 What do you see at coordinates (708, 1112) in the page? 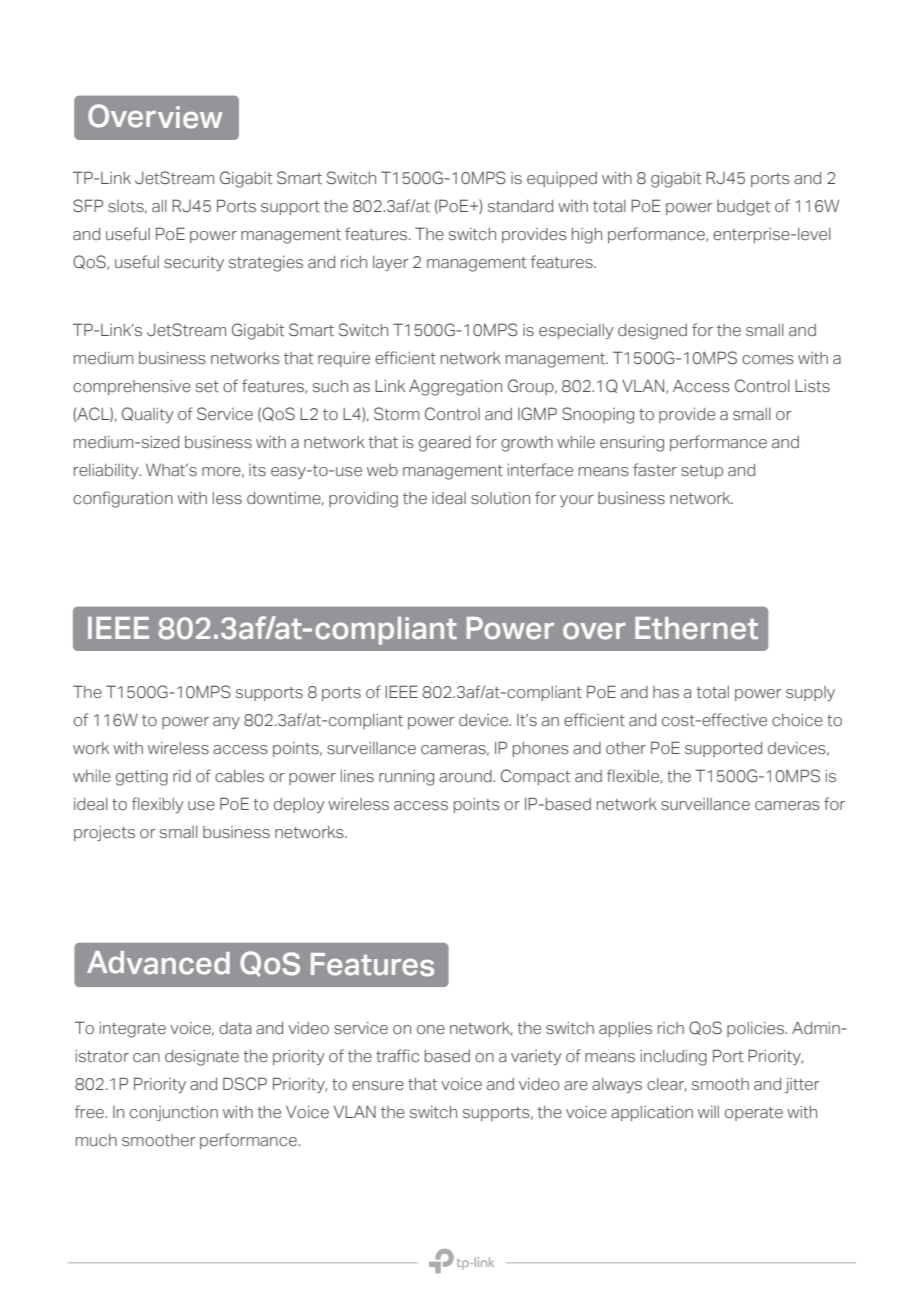
I see `will` at bounding box center [708, 1112].
